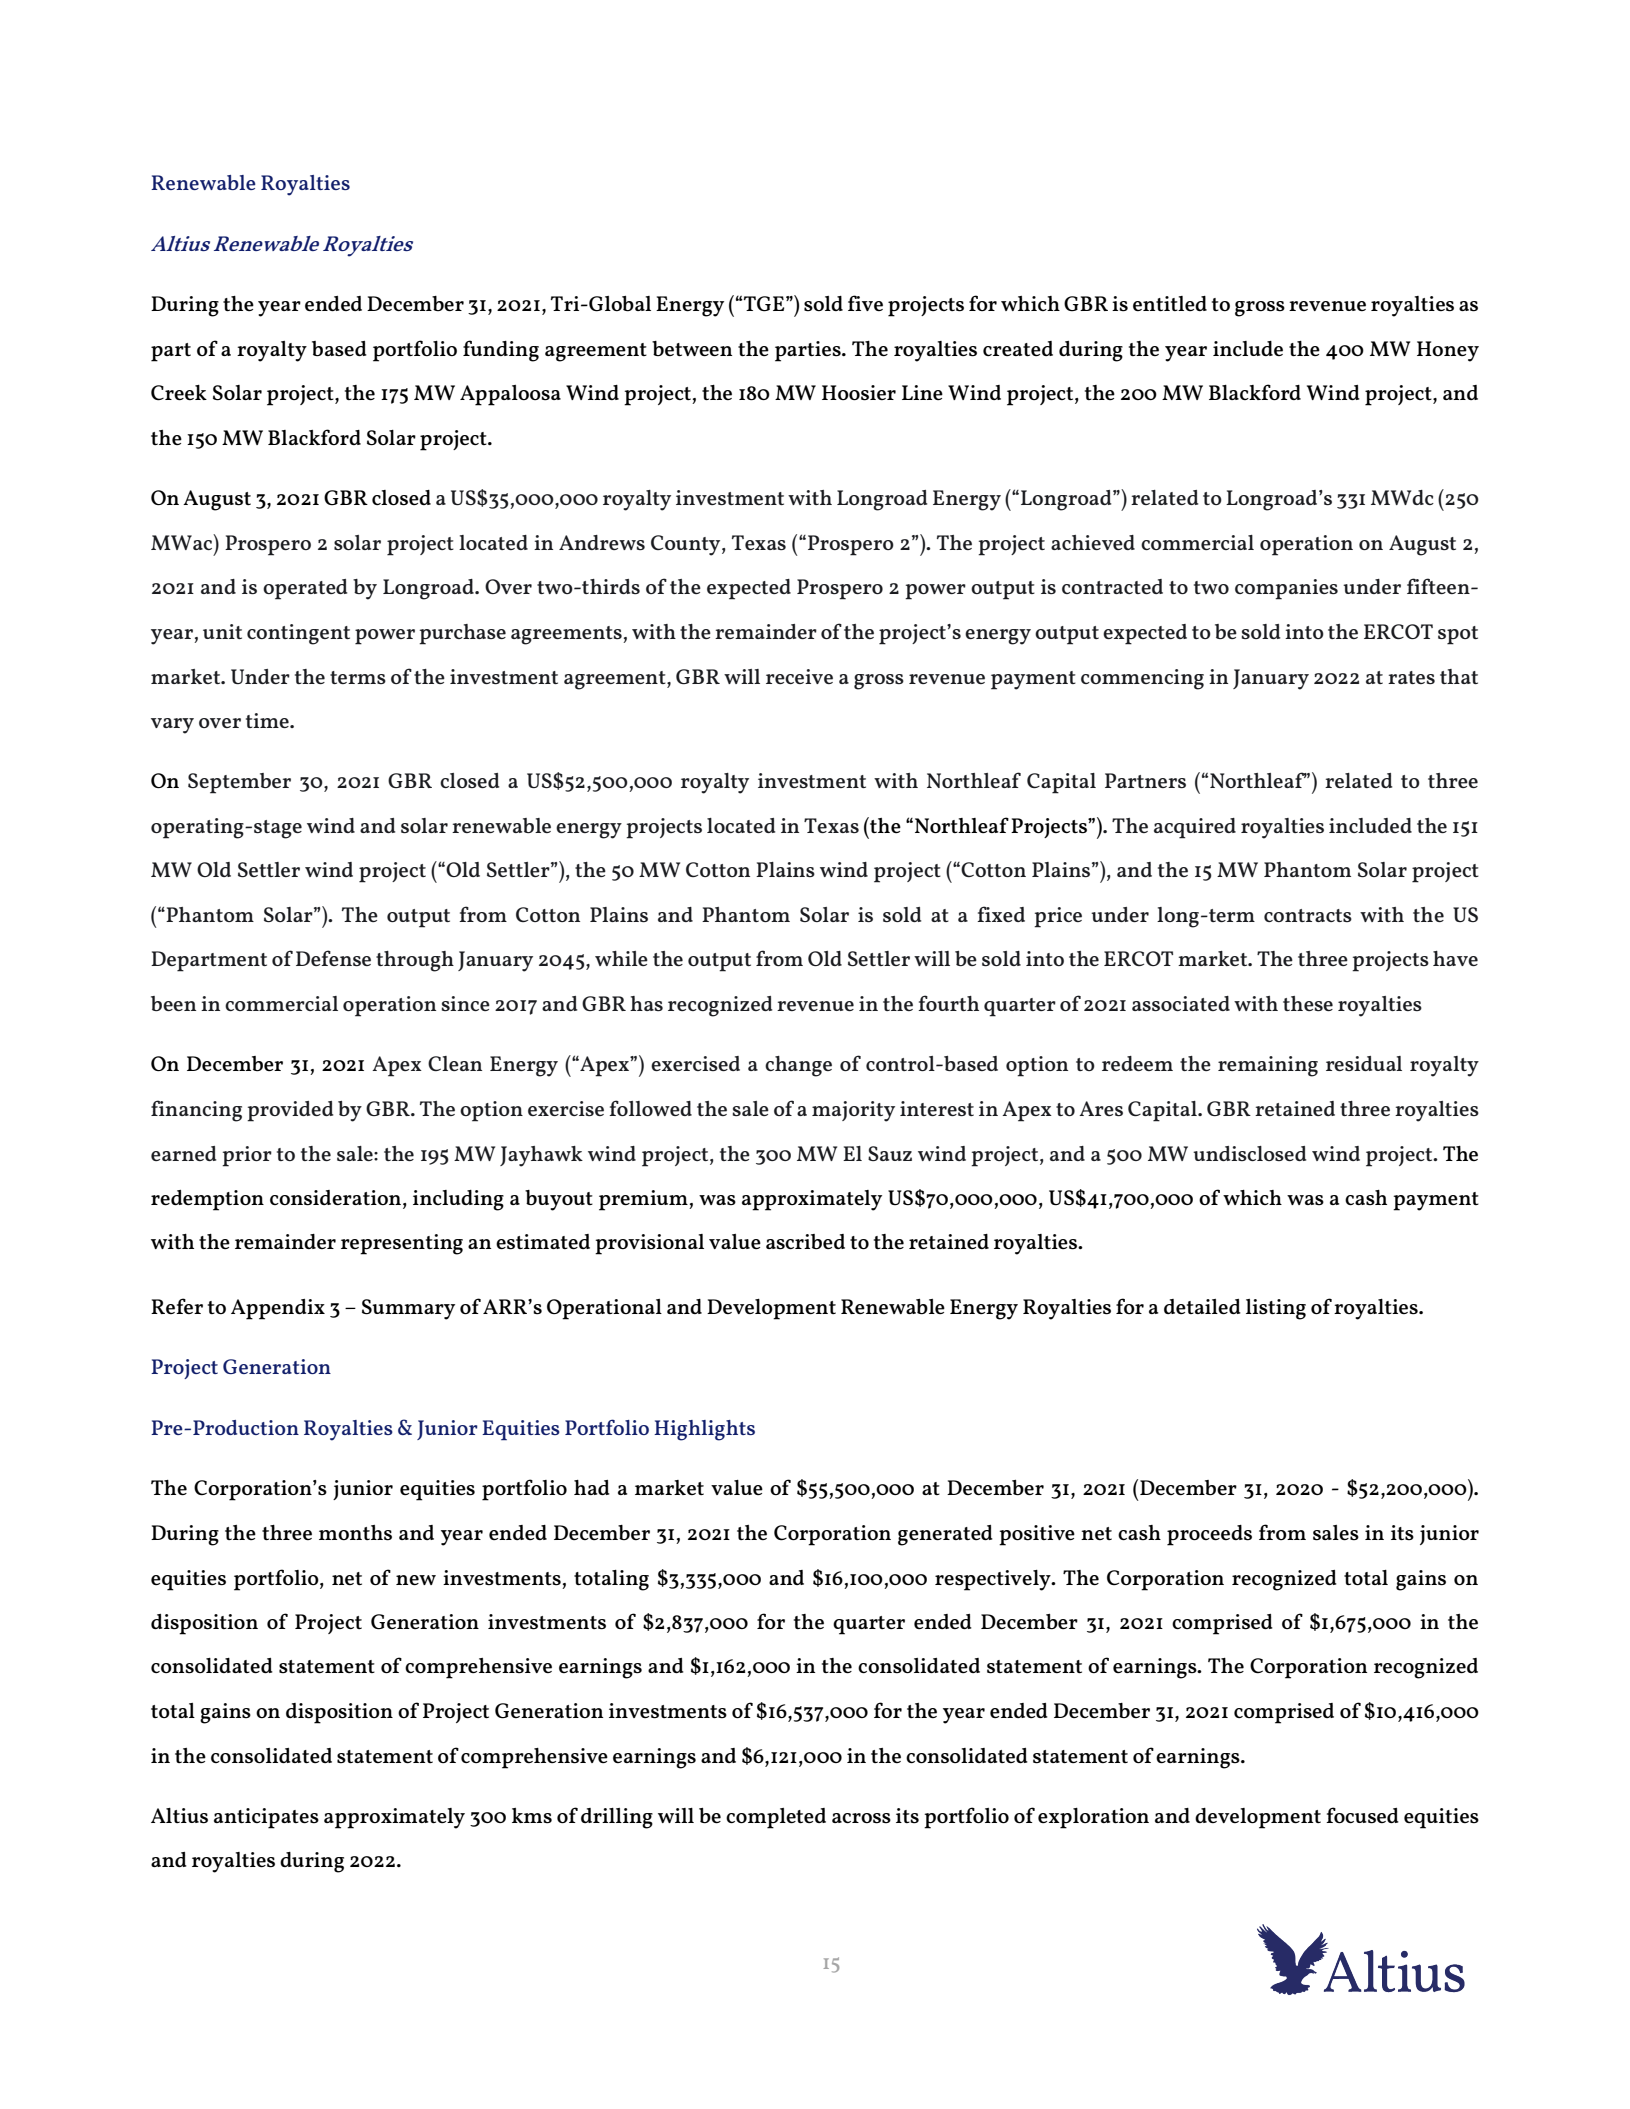 The image size is (1630, 2109). I want to click on Hoosier, so click(859, 393).
